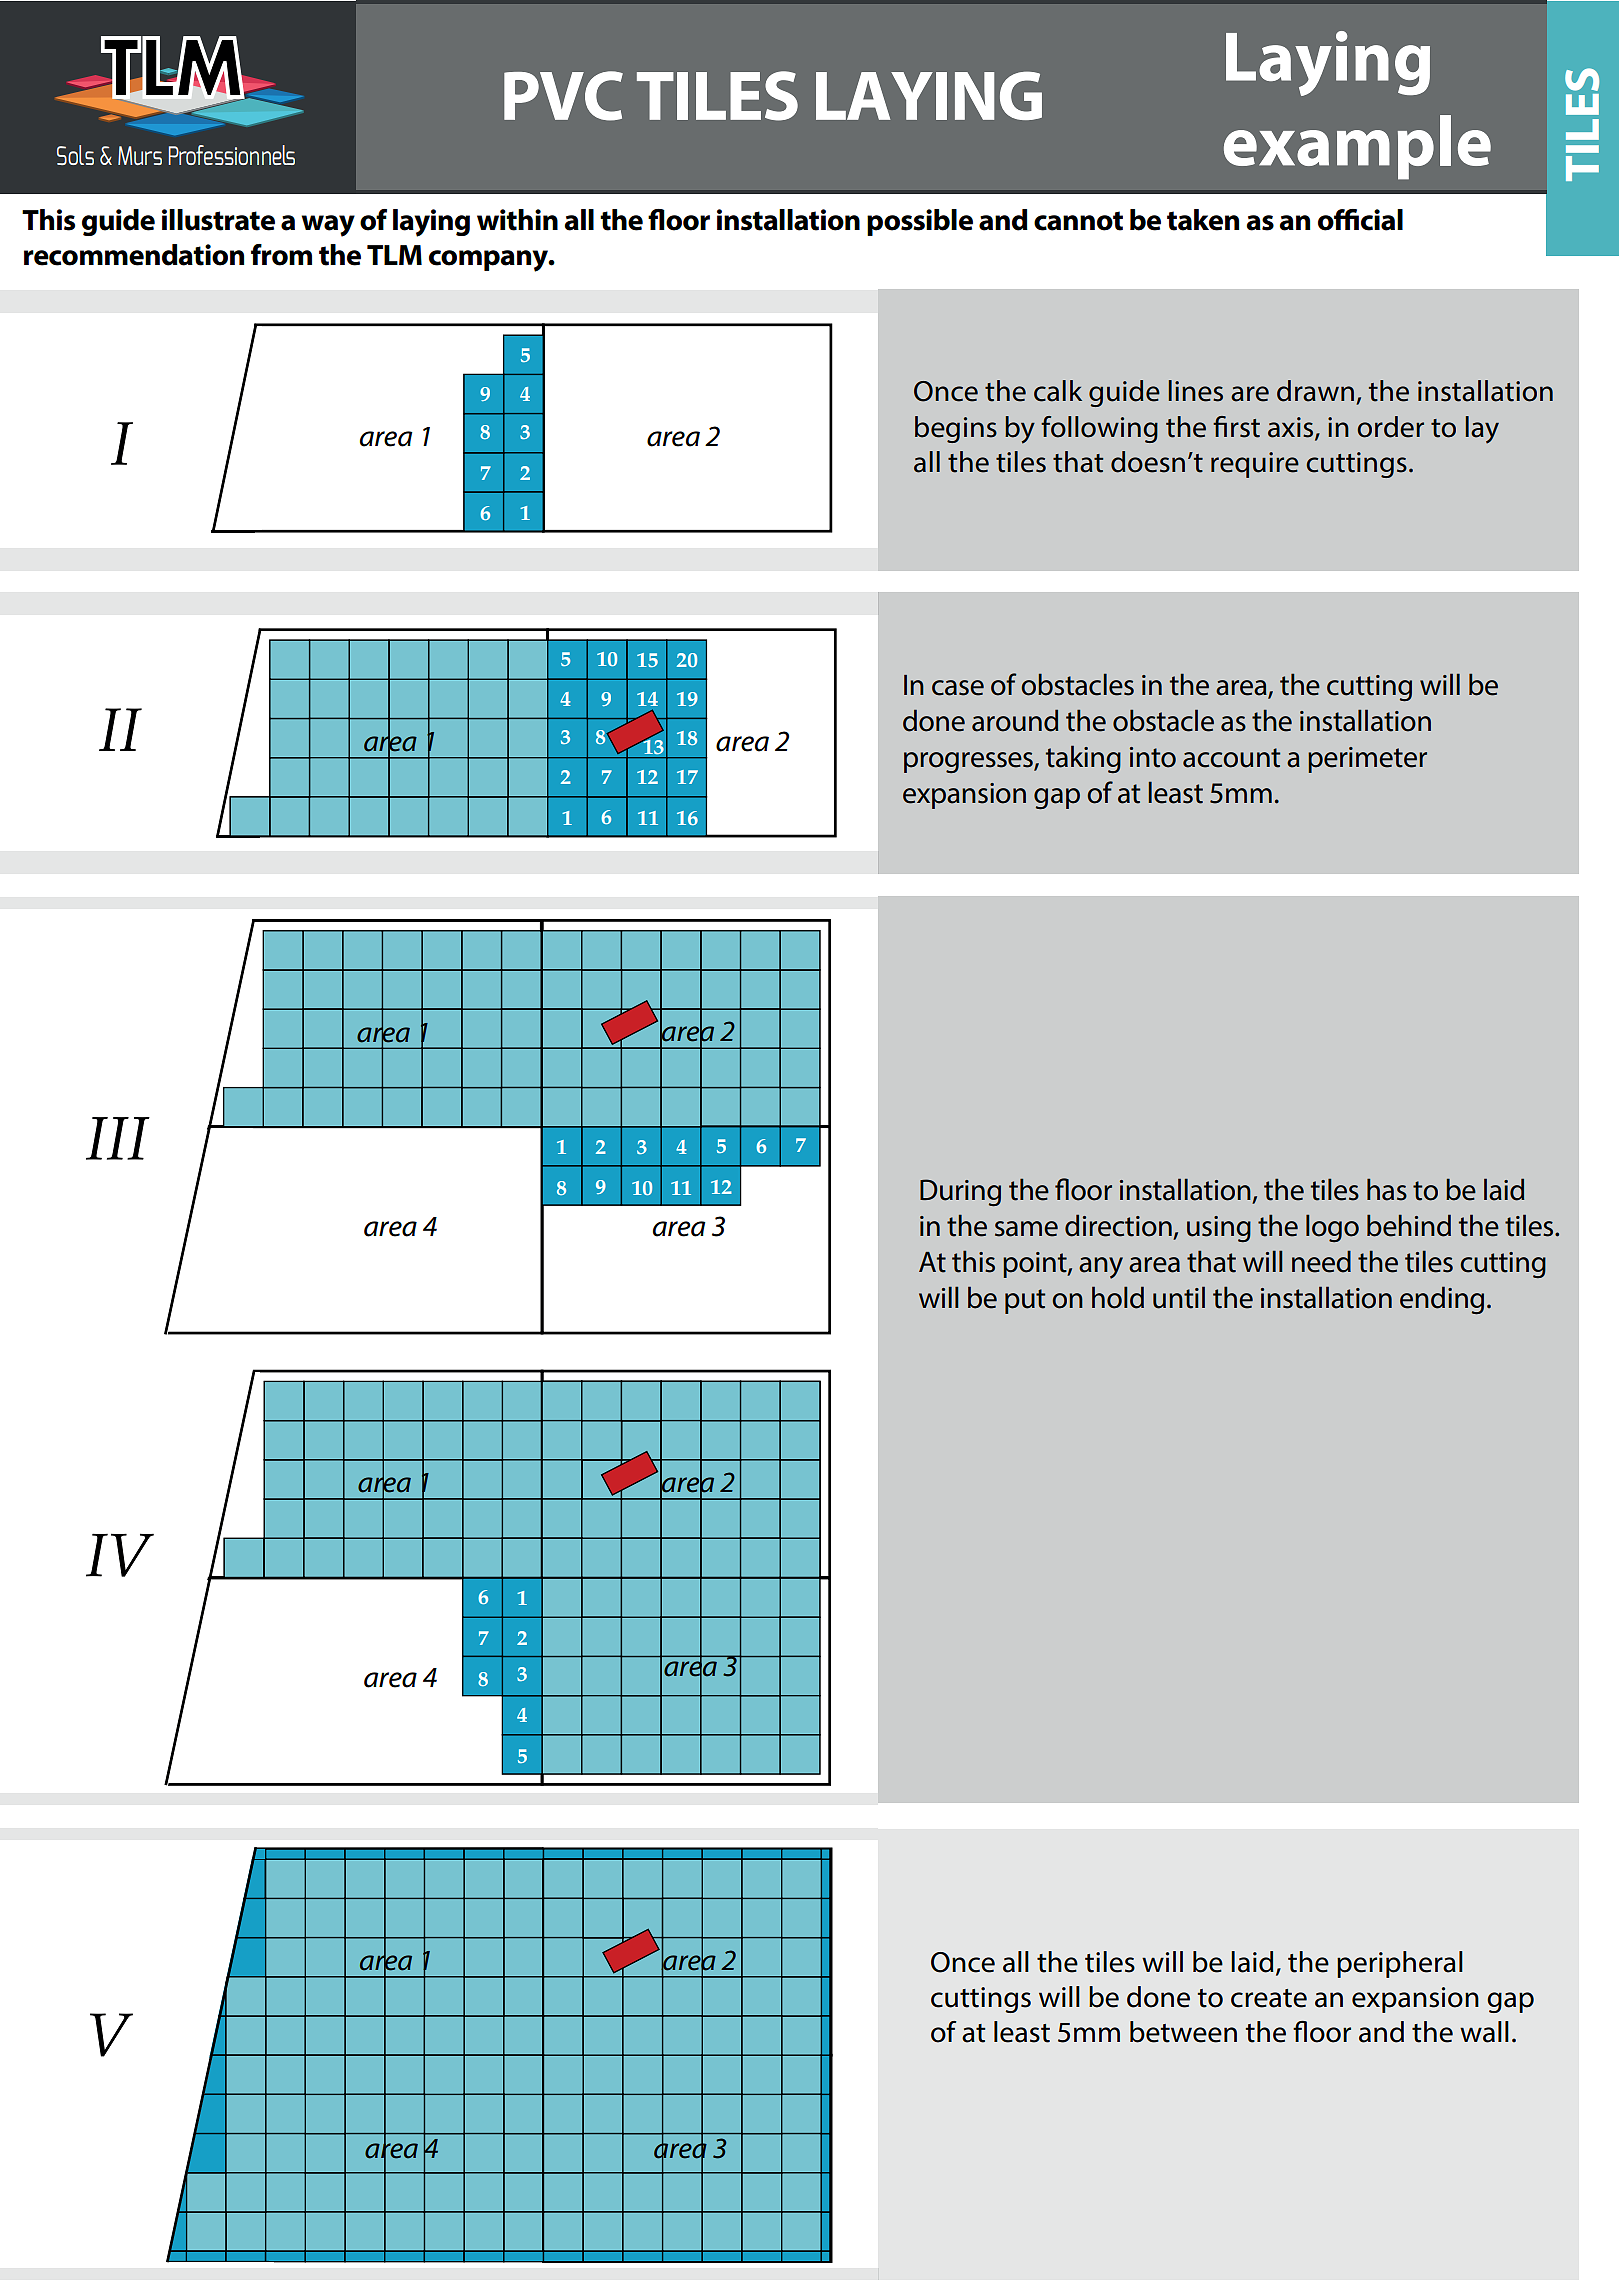 The width and height of the page is (1619, 2290). Describe the element at coordinates (328, 226) in the page. I see `way` at that location.
